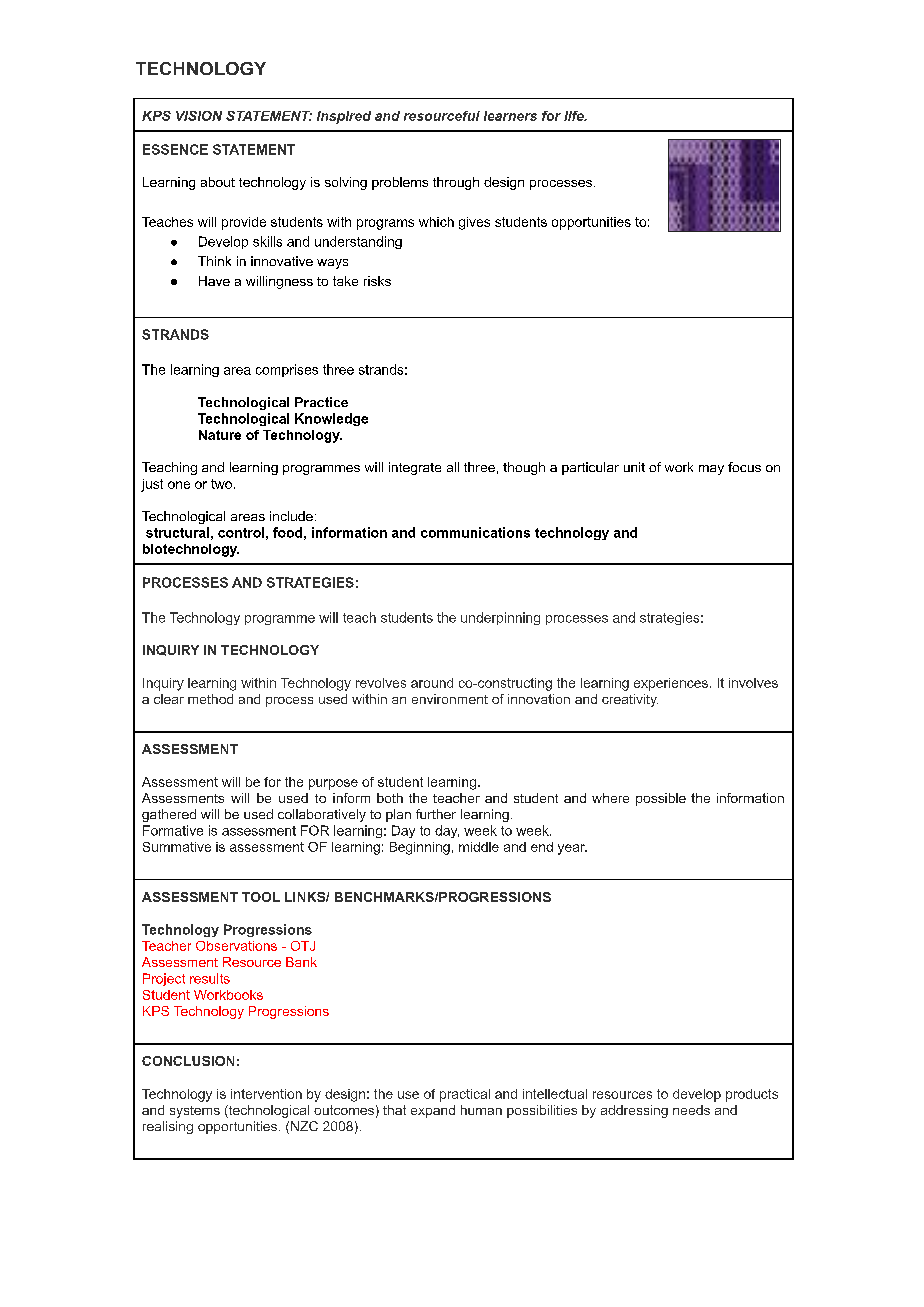  Describe the element at coordinates (711, 470) in the screenshot. I see `may` at that location.
